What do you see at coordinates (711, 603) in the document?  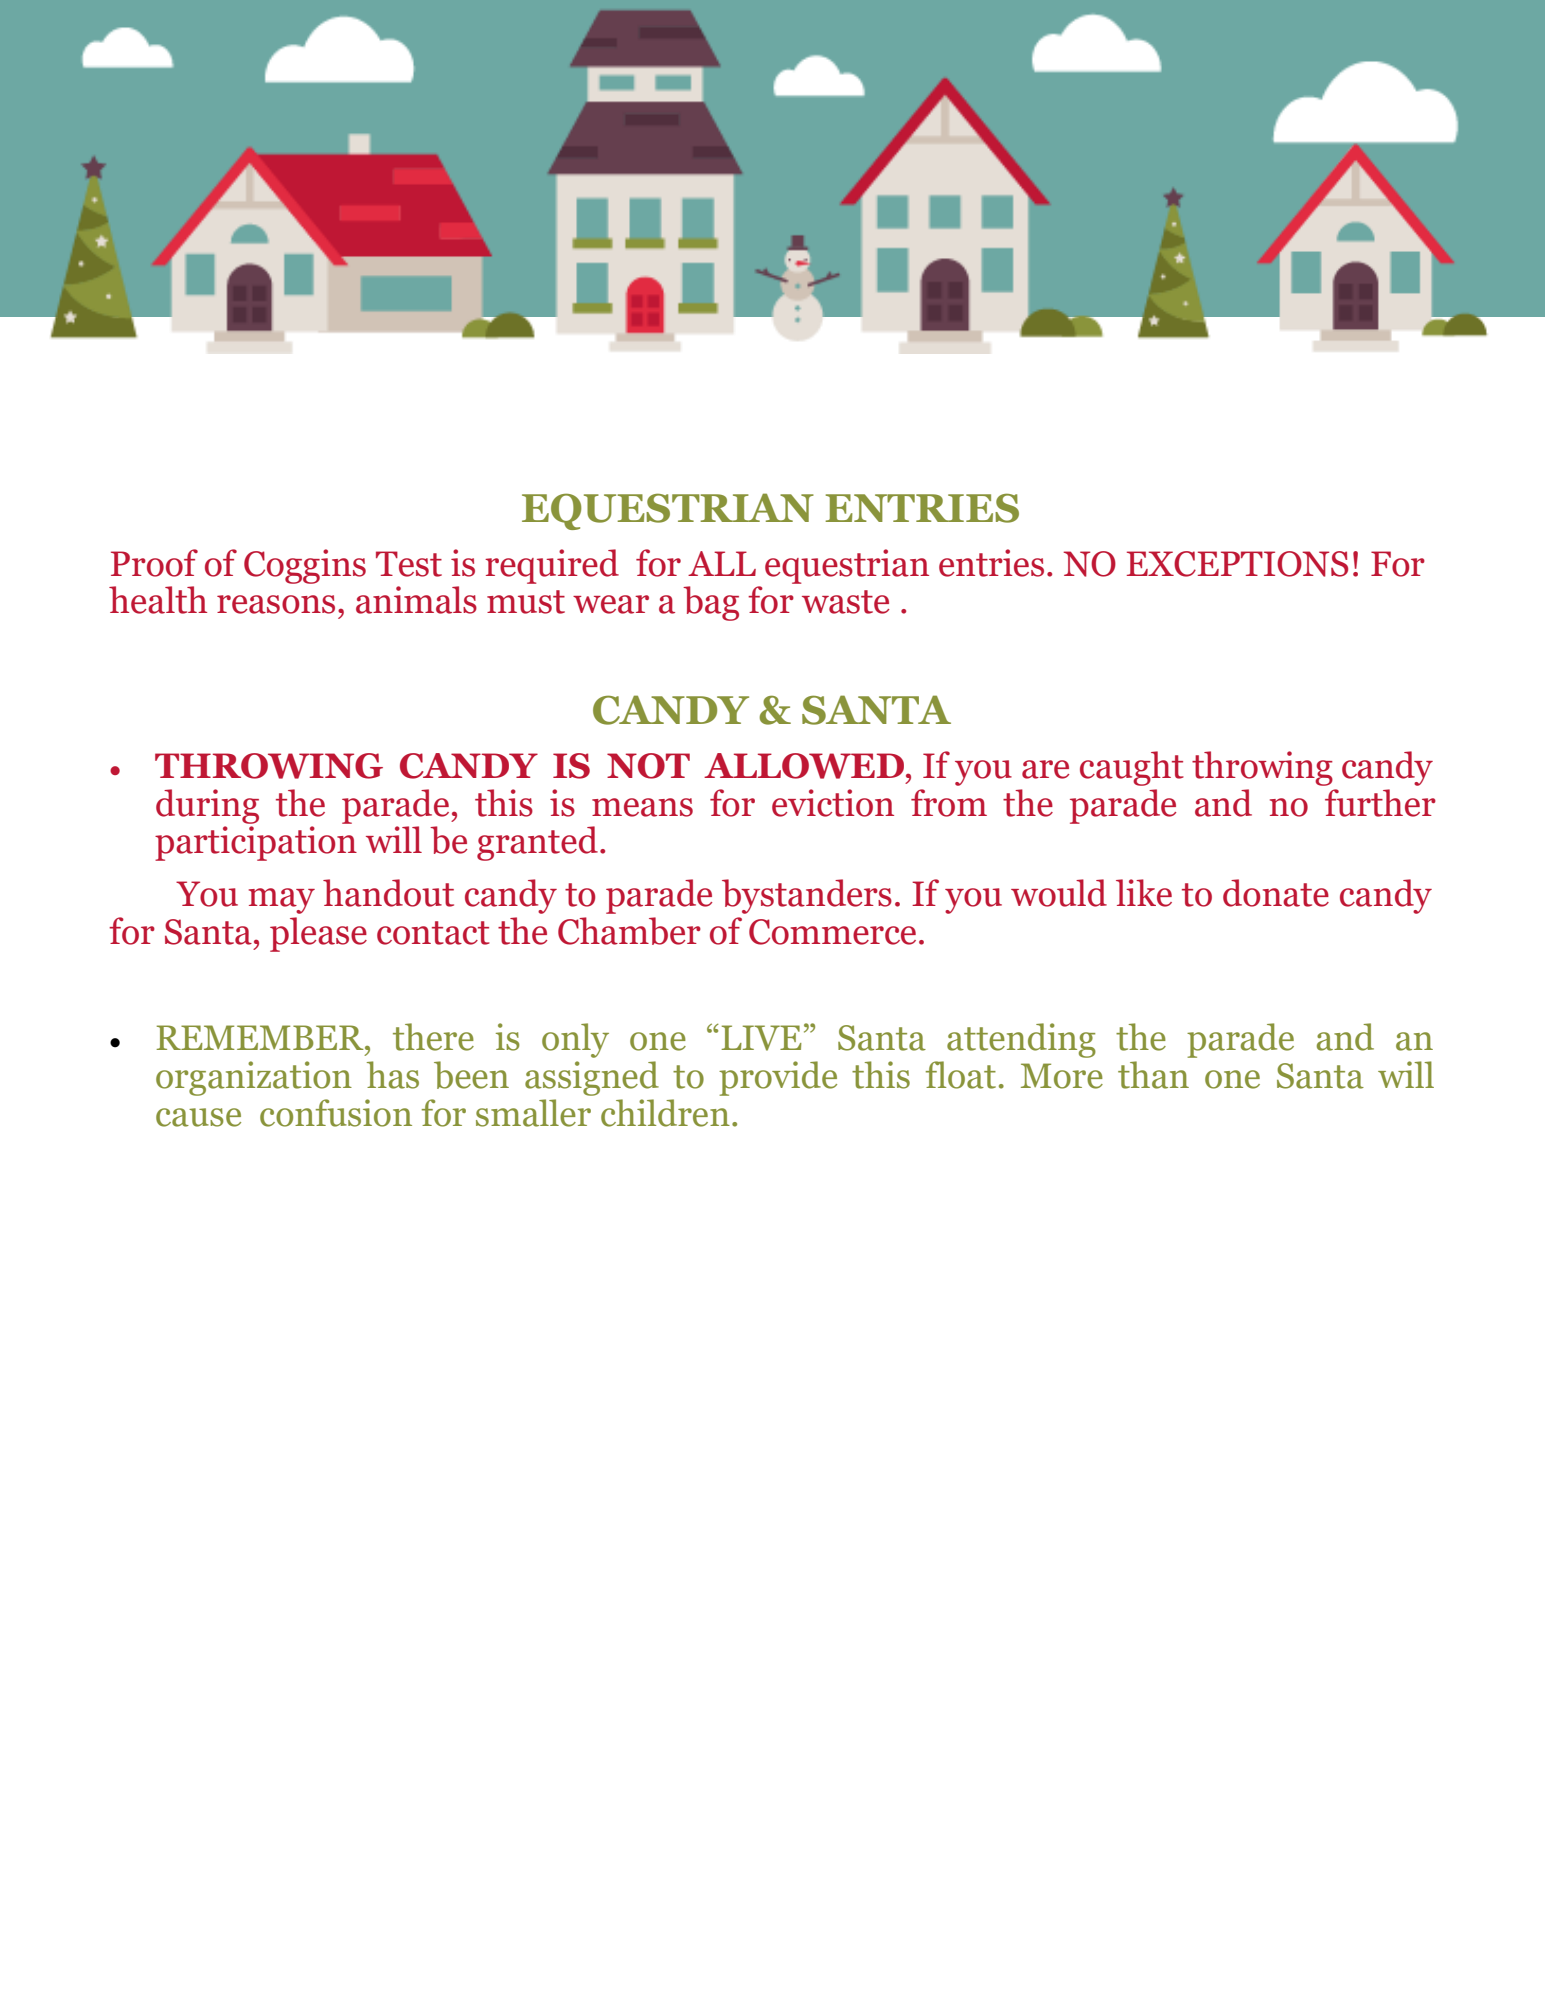 I see `bag` at bounding box center [711, 603].
